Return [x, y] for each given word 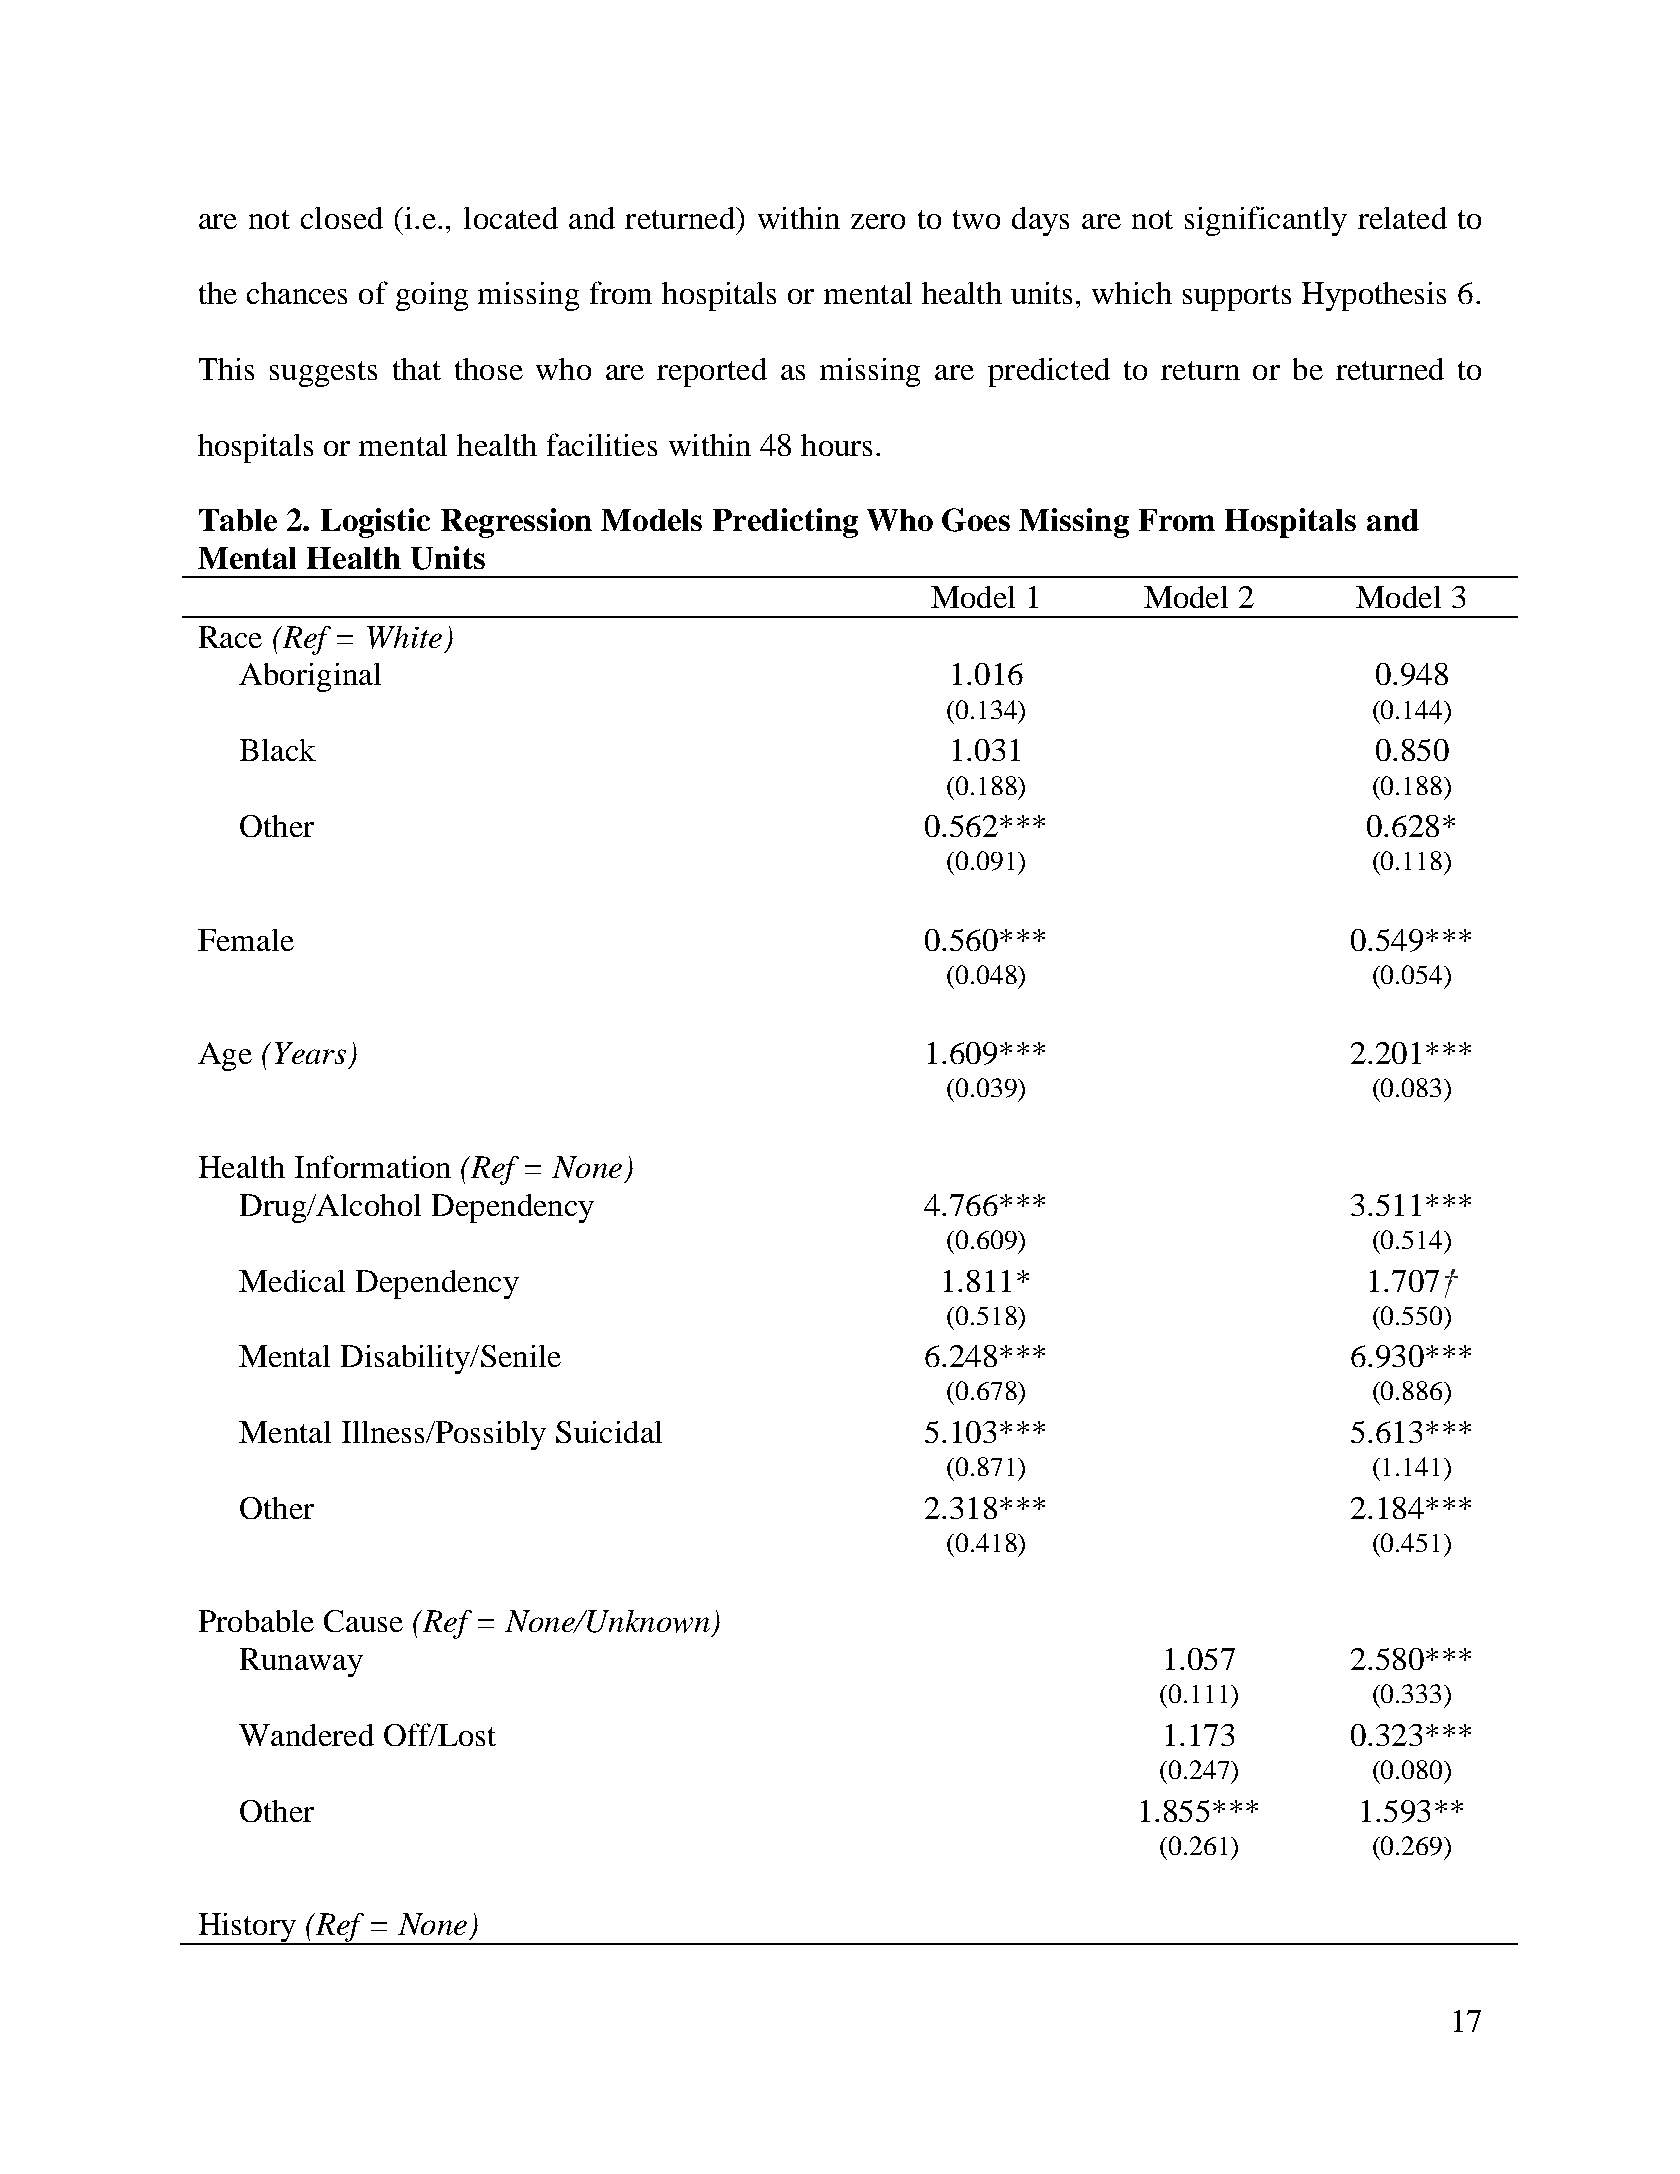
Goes [976, 520]
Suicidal [609, 1432]
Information [373, 1166]
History [247, 1929]
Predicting [785, 523]
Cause [363, 1621]
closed [342, 218]
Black [278, 750]
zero [878, 221]
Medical [292, 1281]
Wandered [306, 1735]
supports [1237, 298]
